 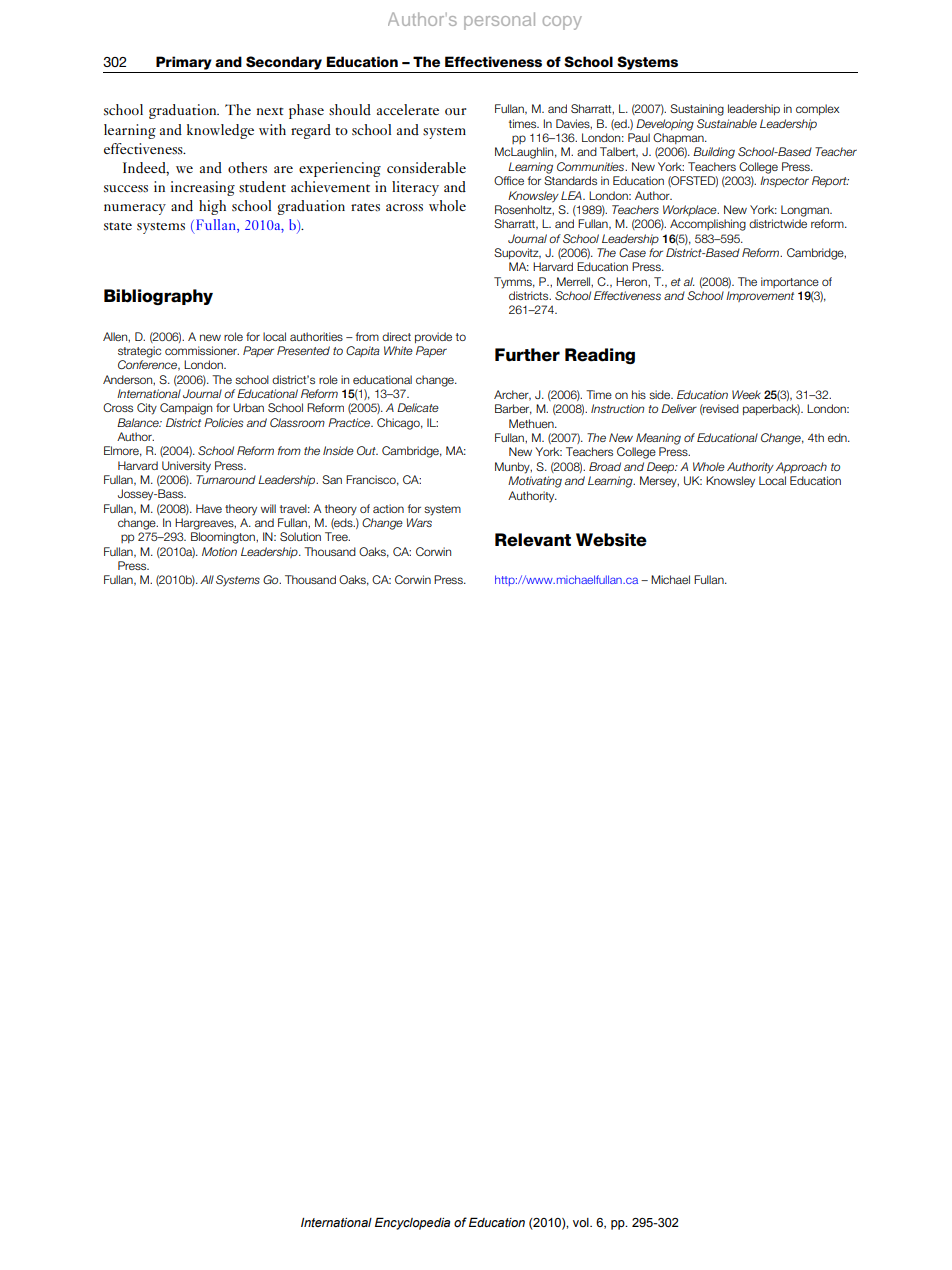 I want to click on Week, so click(x=746, y=394).
